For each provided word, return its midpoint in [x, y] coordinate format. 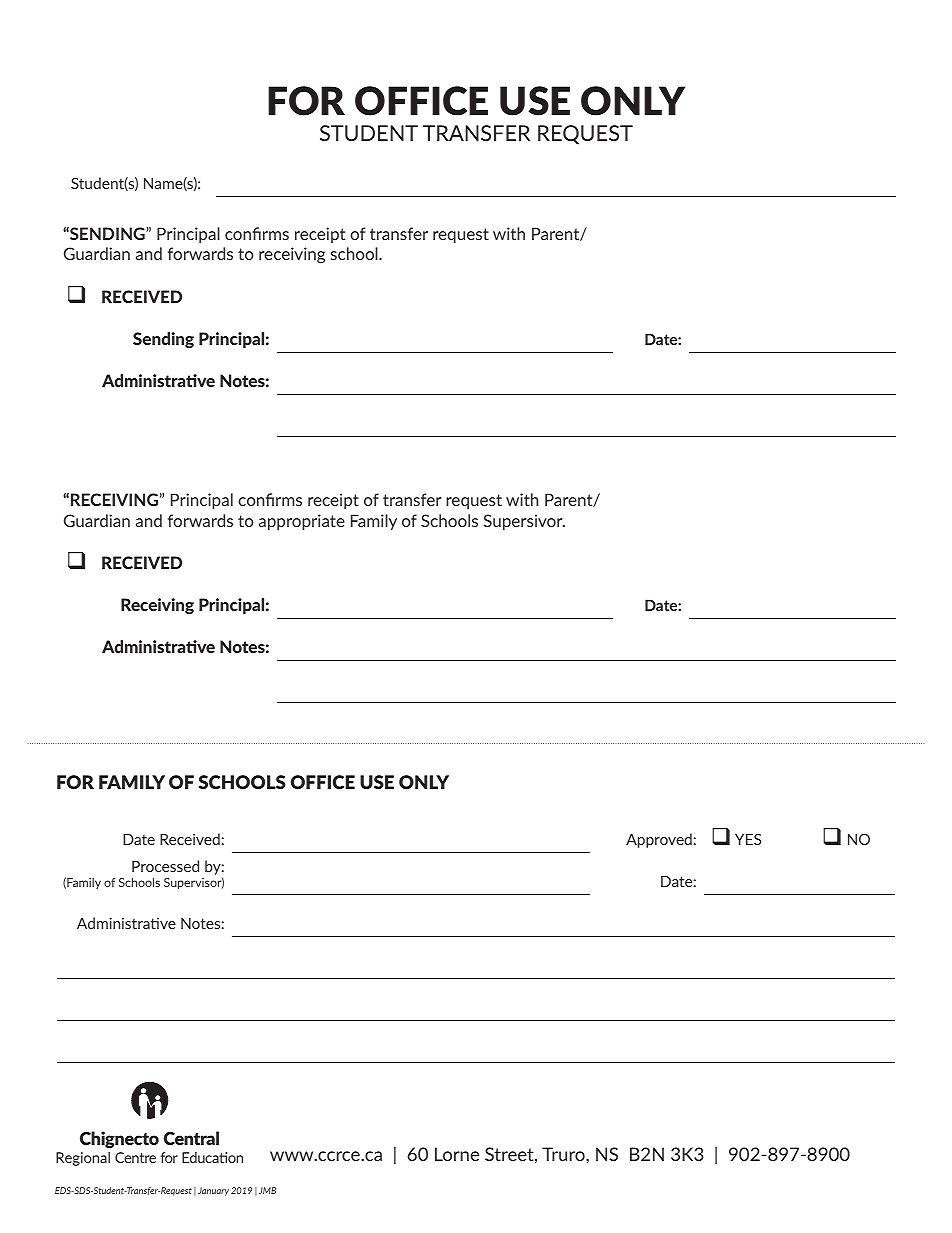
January [213, 1191]
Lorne [457, 1154]
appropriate [302, 522]
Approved [659, 840]
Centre [135, 1157]
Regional [83, 1159]
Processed [165, 866]
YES [748, 839]
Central [191, 1138]
